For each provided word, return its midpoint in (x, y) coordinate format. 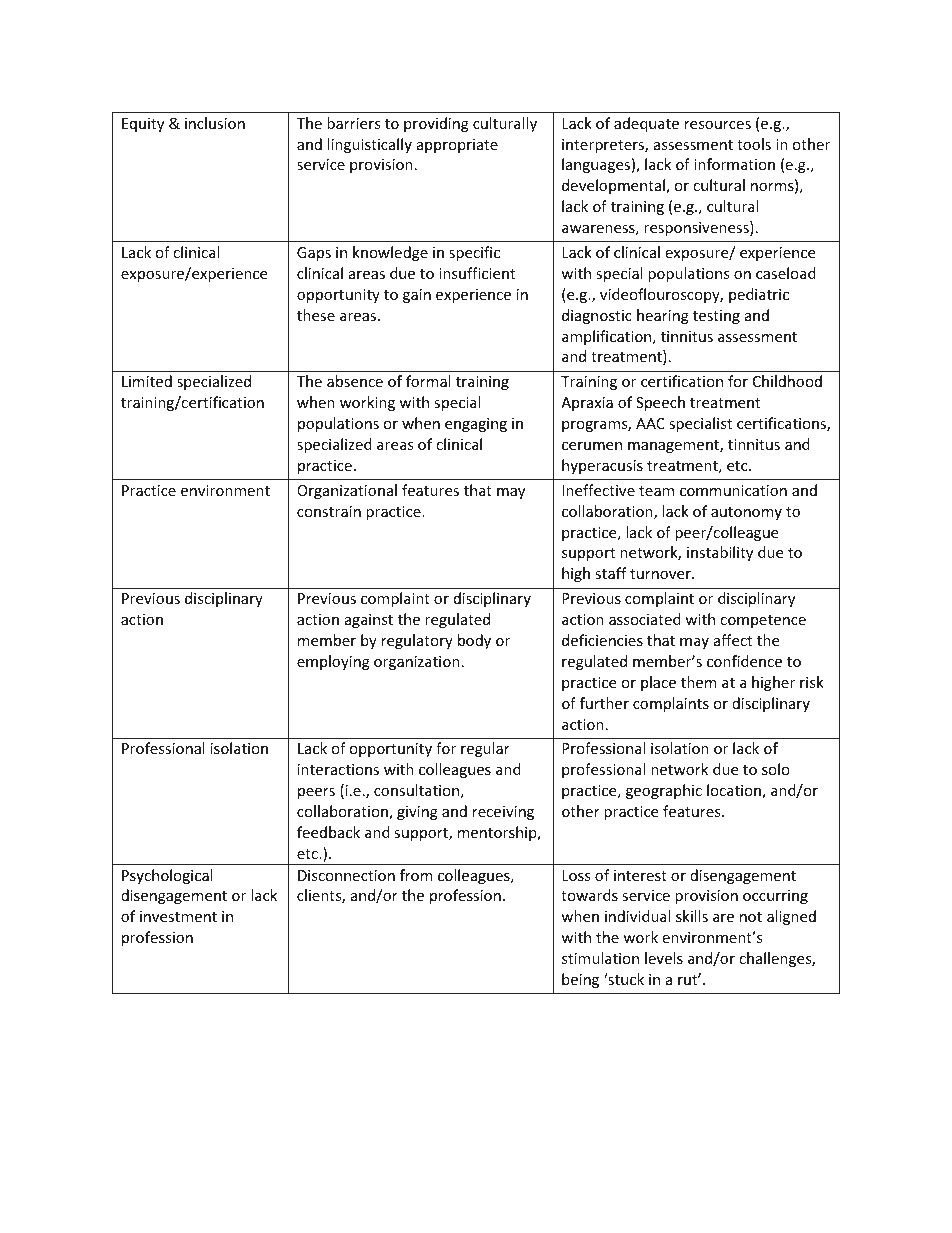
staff (611, 573)
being (580, 980)
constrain (329, 511)
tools (754, 144)
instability (720, 553)
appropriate (457, 146)
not (751, 917)
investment (178, 916)
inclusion (215, 123)
